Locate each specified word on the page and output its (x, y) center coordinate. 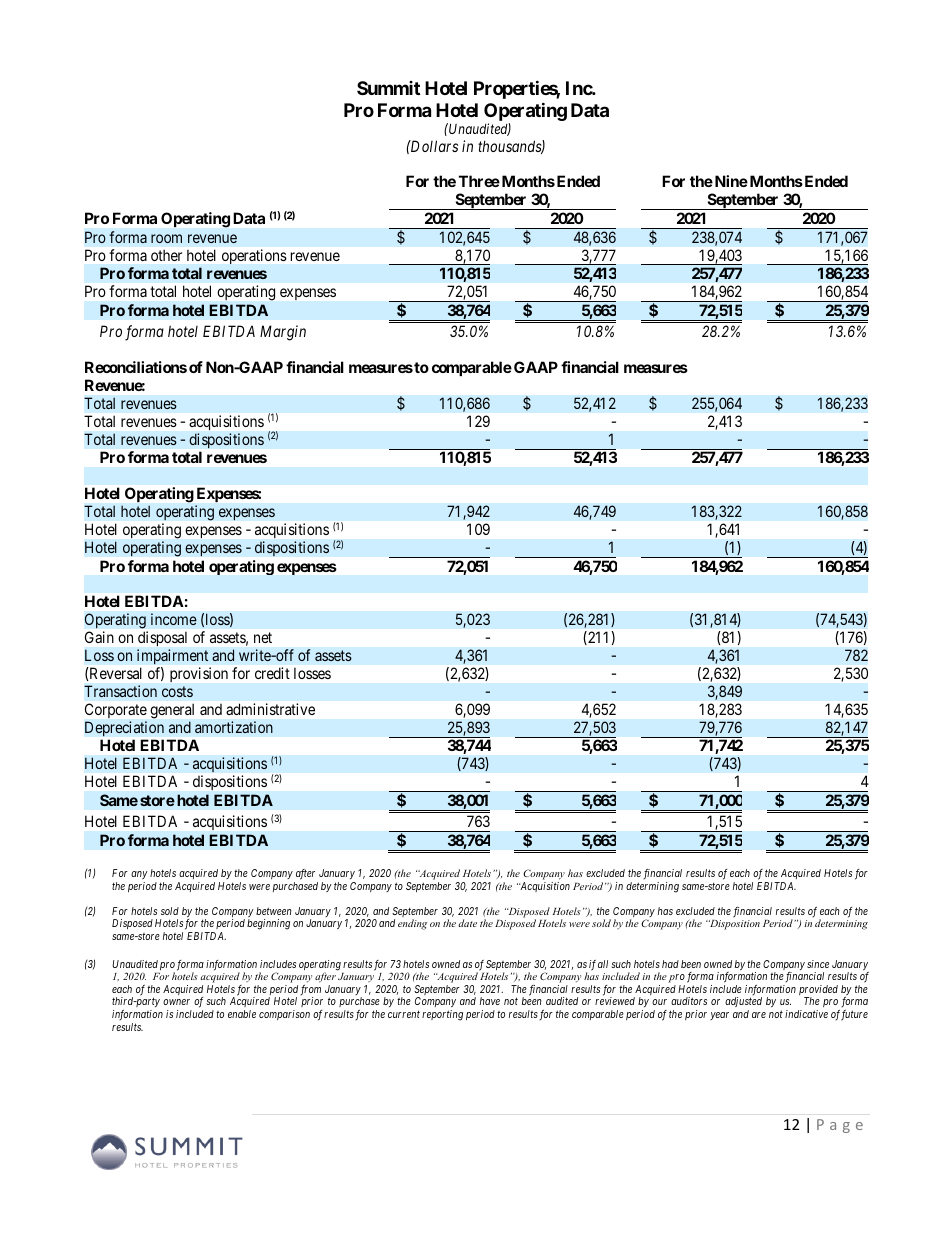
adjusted (743, 1002)
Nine (730, 181)
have (490, 1001)
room (166, 238)
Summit (388, 88)
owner (176, 1002)
